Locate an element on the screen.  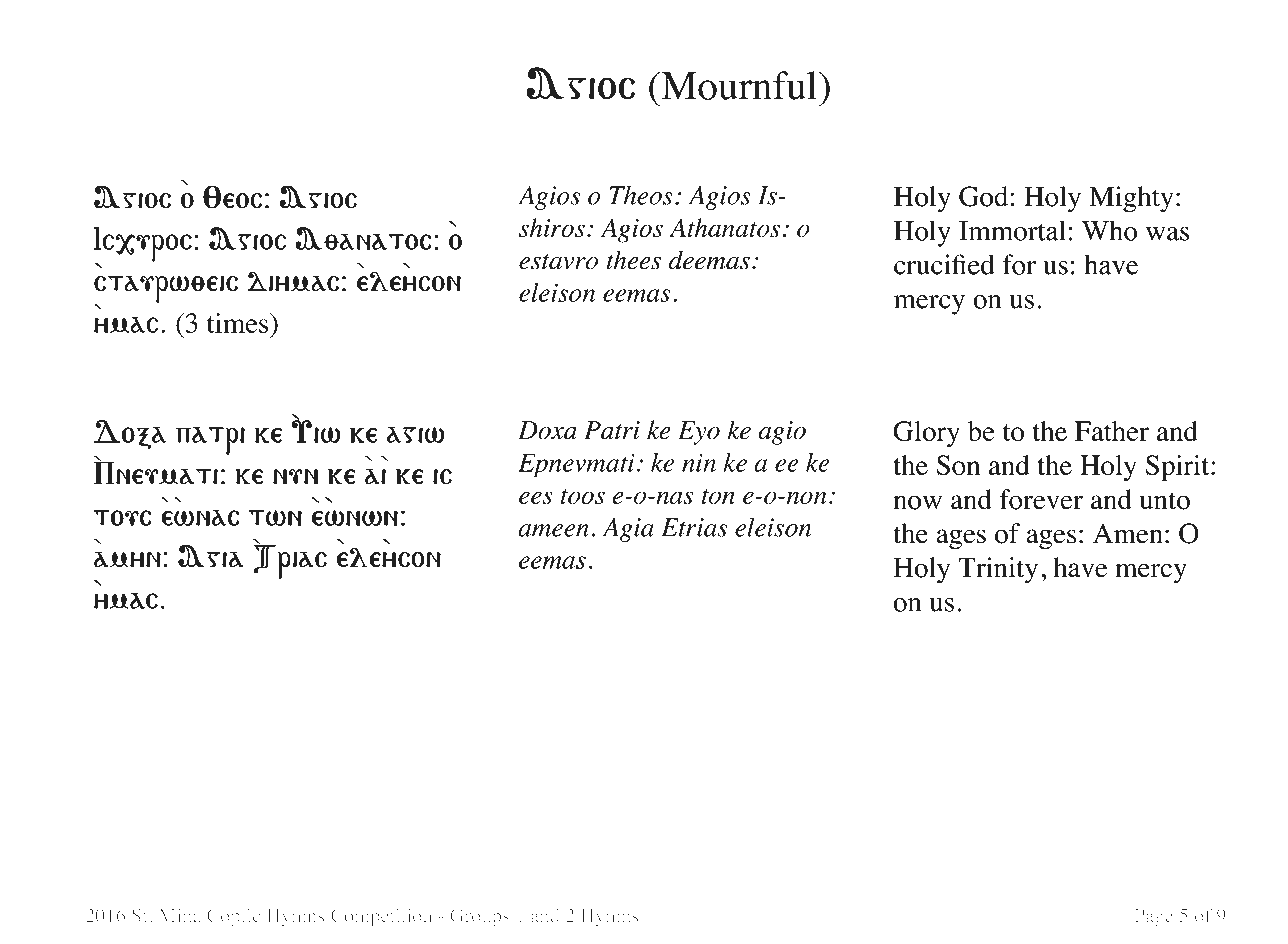
tous is located at coordinates (123, 518).
